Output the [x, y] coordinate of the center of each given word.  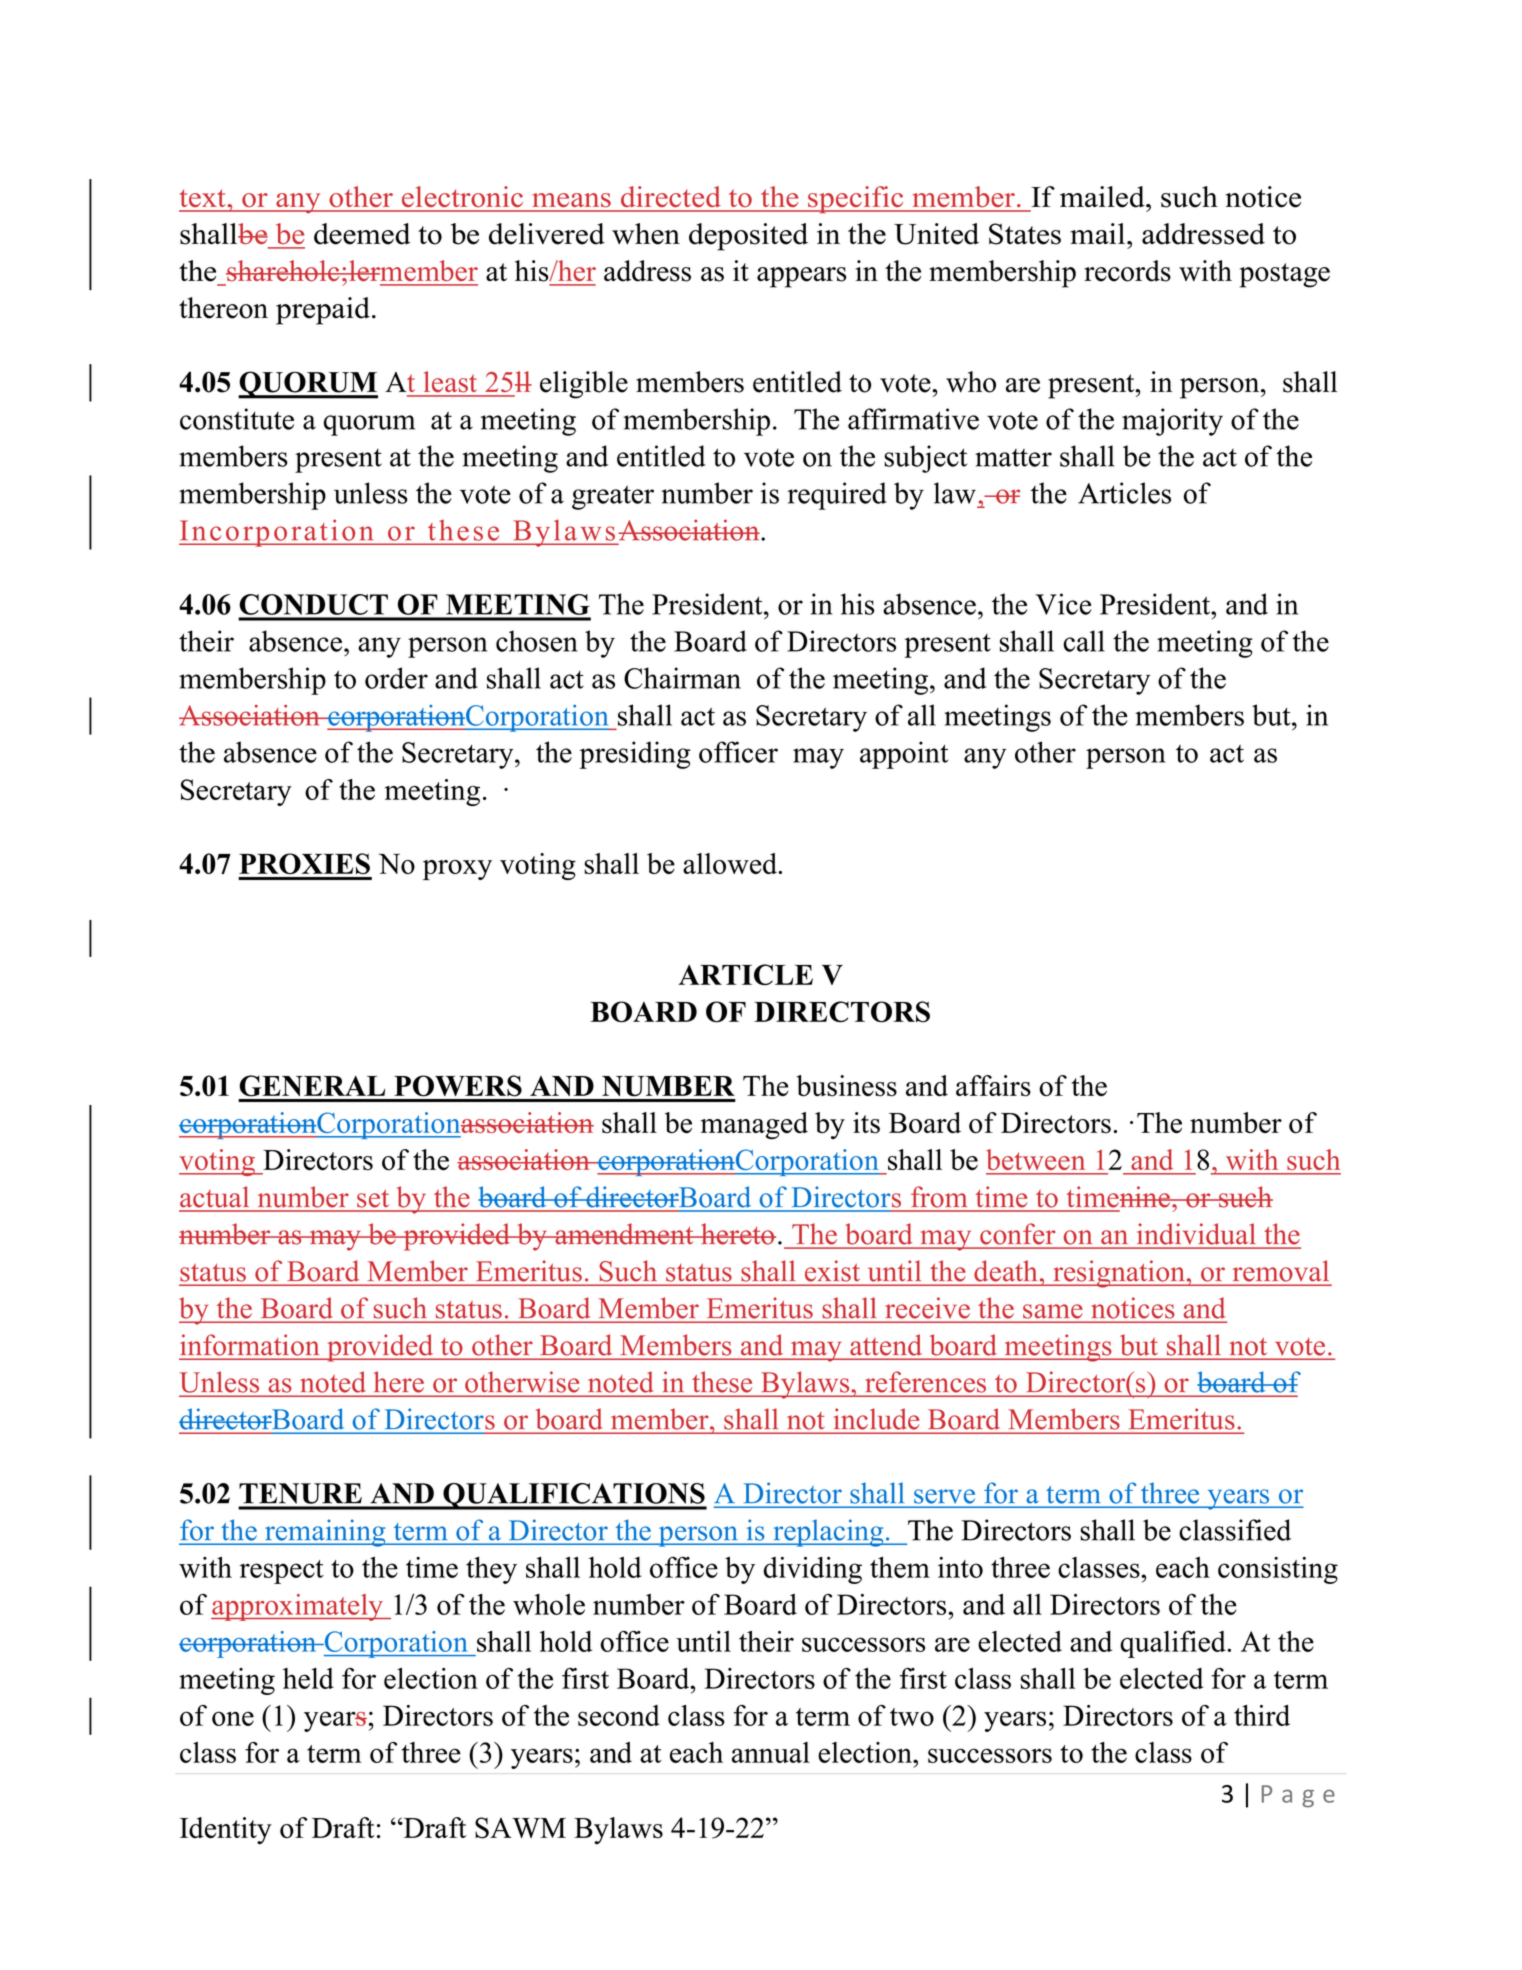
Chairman [682, 678]
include [877, 1419]
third [1262, 1715]
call [1084, 641]
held [308, 1678]
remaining [325, 1533]
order [396, 678]
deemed [362, 234]
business [846, 1086]
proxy [457, 870]
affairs [993, 1086]
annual [771, 1752]
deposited [748, 237]
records [1127, 271]
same [1052, 1311]
